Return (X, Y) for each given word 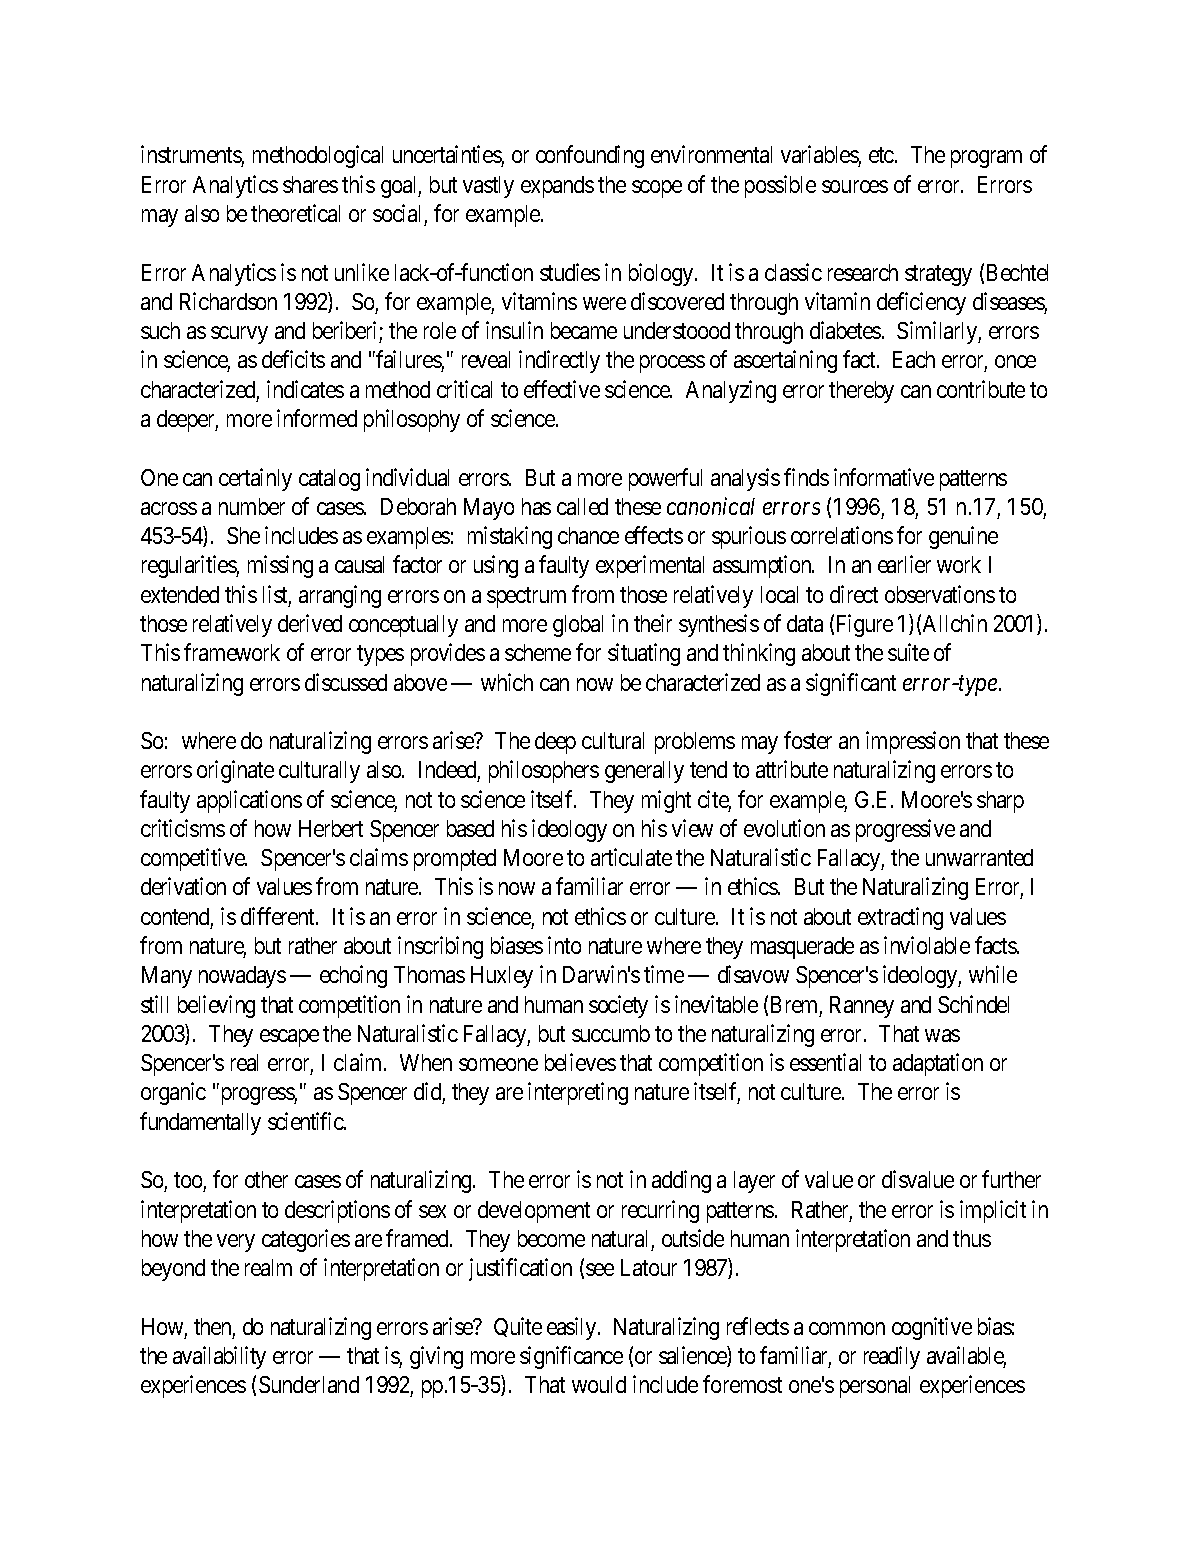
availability (219, 1357)
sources (855, 186)
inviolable (927, 945)
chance (588, 535)
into (564, 945)
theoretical (295, 213)
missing (280, 566)
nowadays (242, 977)
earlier (904, 564)
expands (557, 187)
